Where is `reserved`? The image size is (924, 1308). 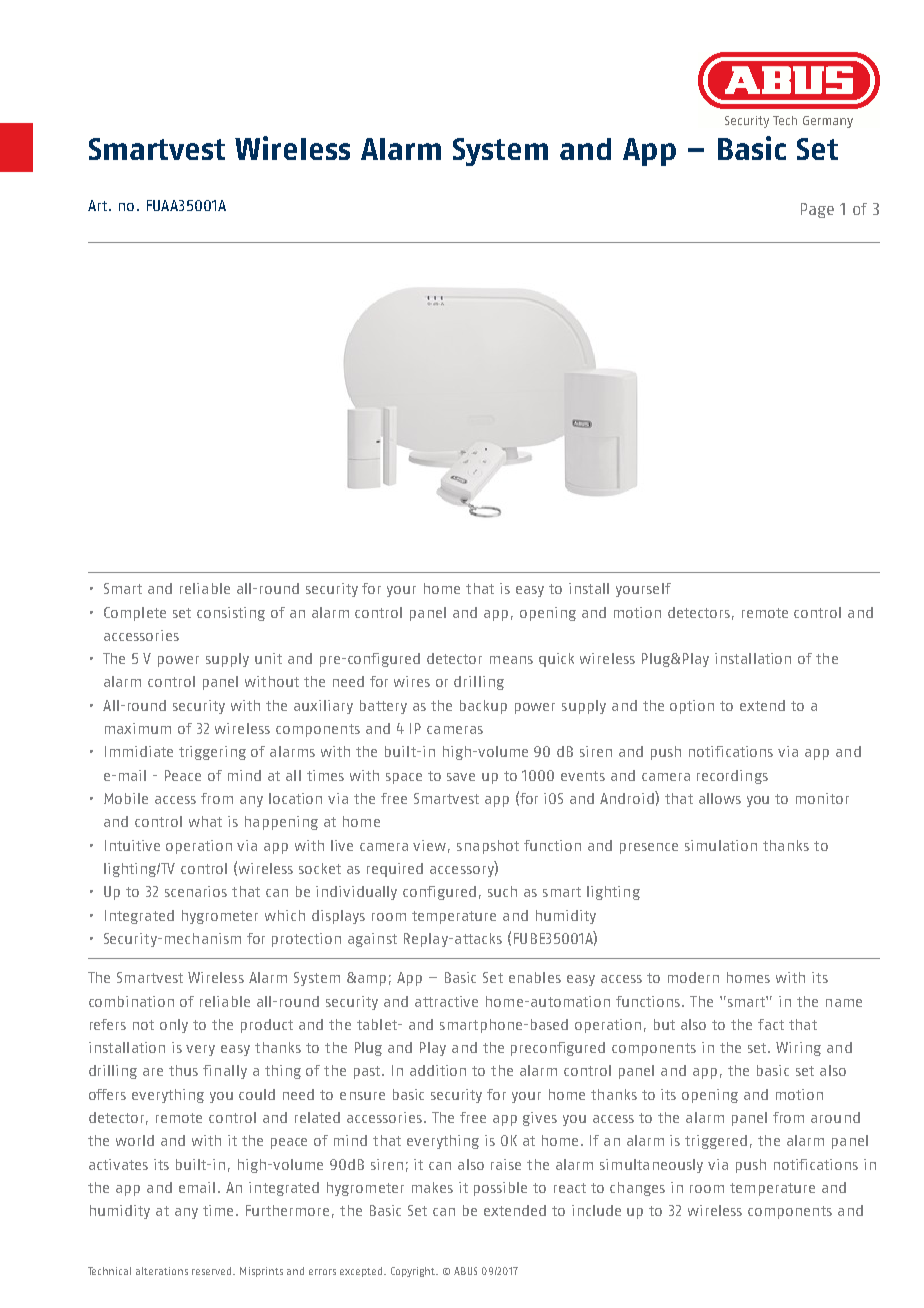
reserved is located at coordinates (213, 1271).
